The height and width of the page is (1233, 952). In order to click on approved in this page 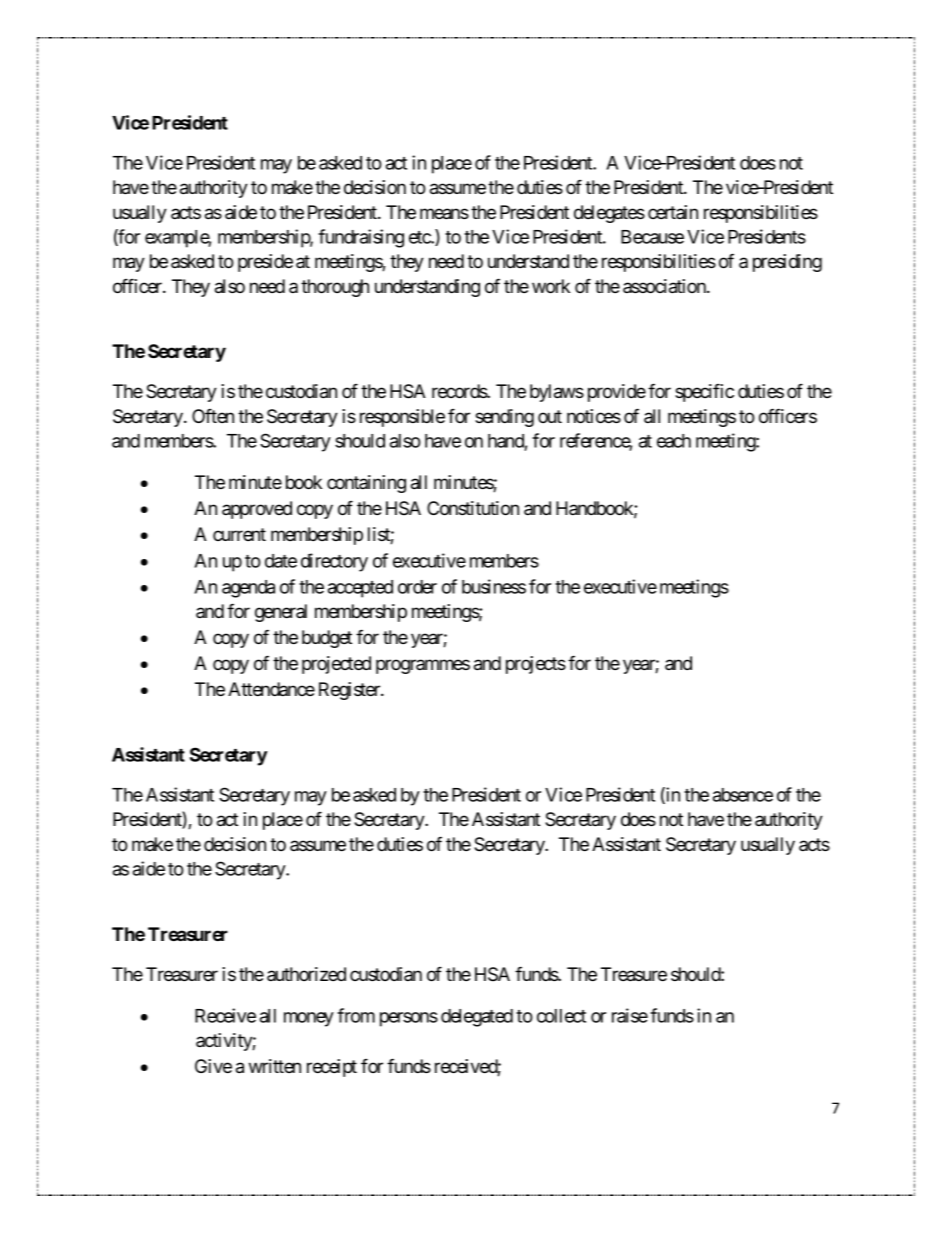, I will do `click(257, 510)`.
